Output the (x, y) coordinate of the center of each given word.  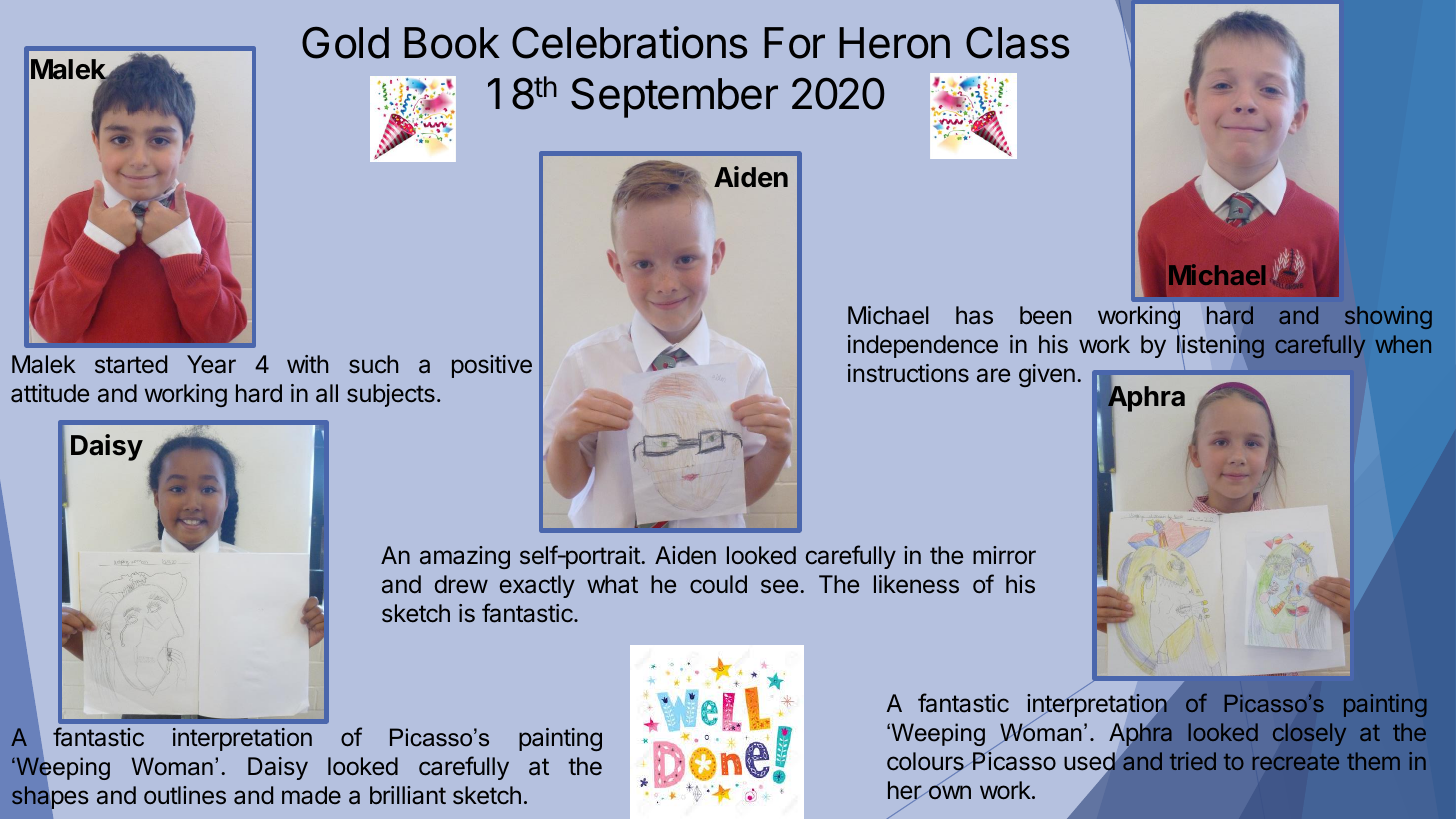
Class (1017, 42)
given (1047, 375)
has (974, 315)
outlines (185, 795)
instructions (908, 373)
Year (211, 364)
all (327, 393)
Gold (345, 43)
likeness (916, 584)
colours (926, 763)
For (794, 43)
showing (1388, 317)
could (718, 584)
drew (461, 584)
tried (1193, 761)
